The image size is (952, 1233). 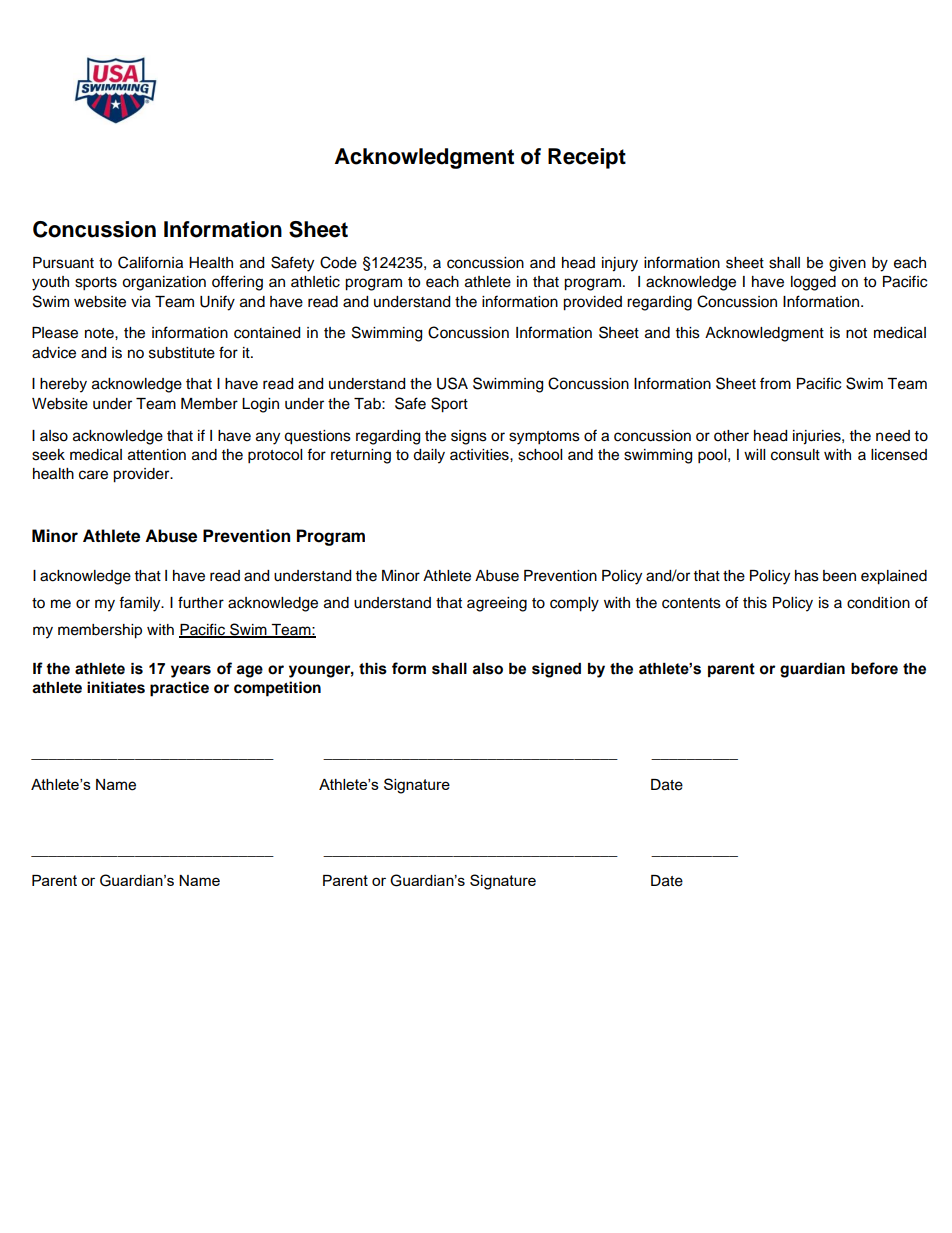 What do you see at coordinates (795, 455) in the screenshot?
I see `consult` at bounding box center [795, 455].
